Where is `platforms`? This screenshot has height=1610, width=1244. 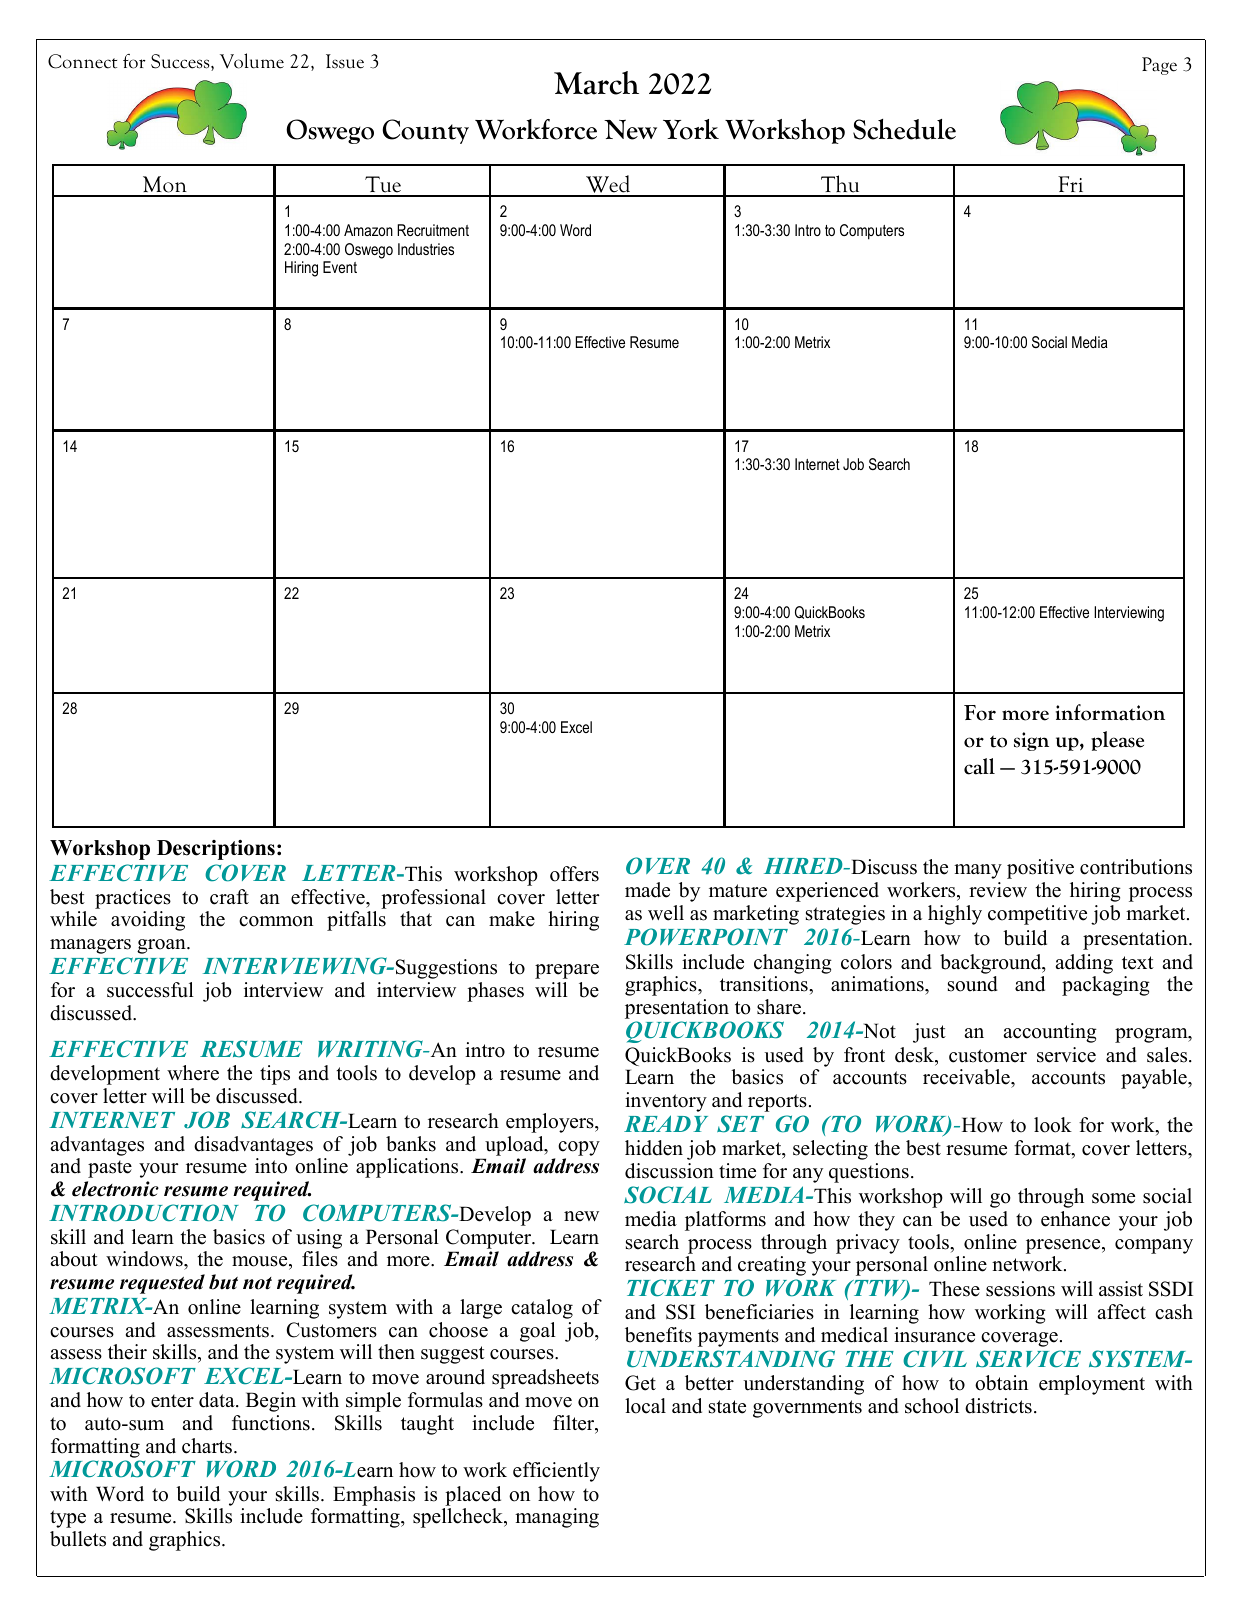 platforms is located at coordinates (725, 1221).
